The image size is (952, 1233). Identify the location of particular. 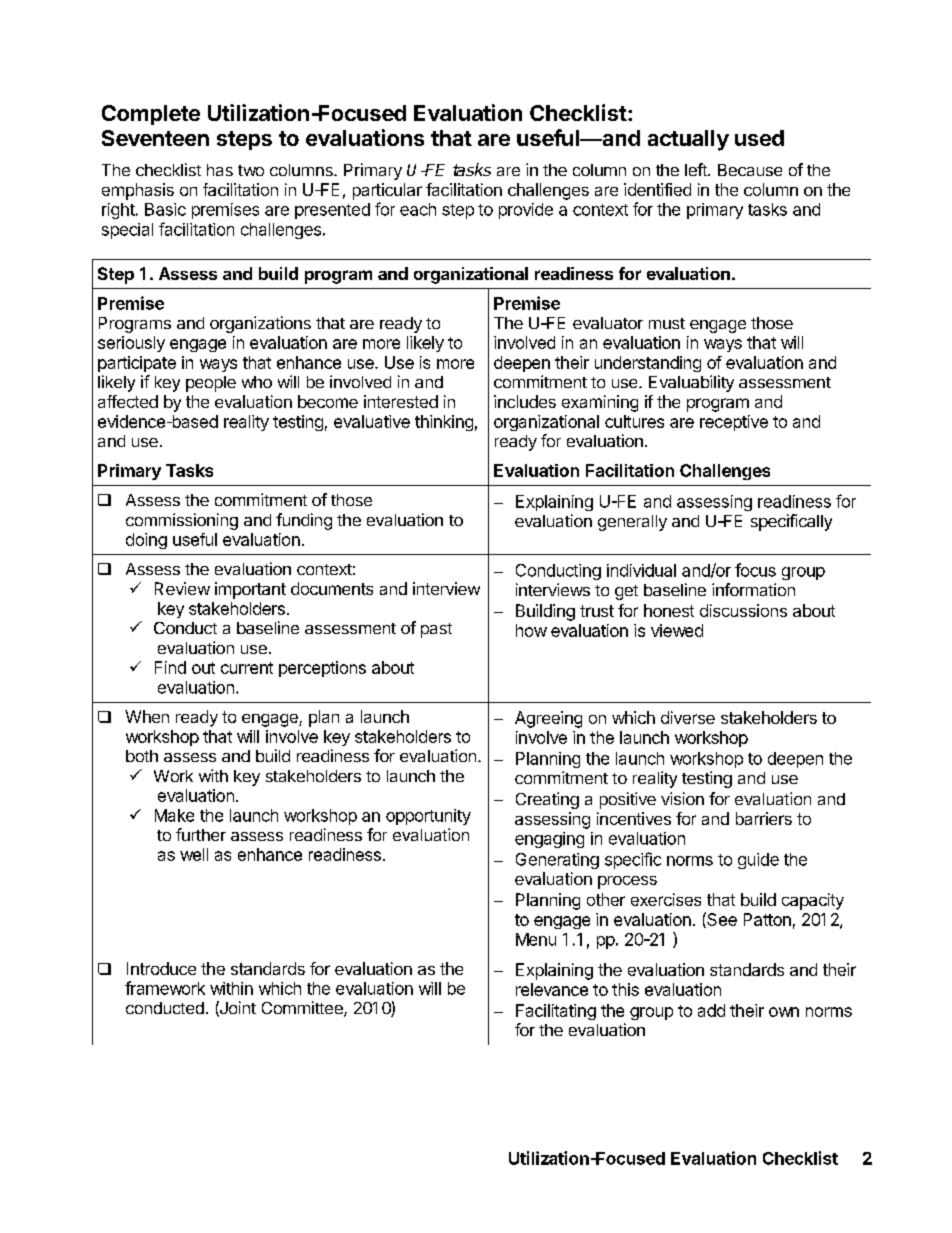
(387, 191).
